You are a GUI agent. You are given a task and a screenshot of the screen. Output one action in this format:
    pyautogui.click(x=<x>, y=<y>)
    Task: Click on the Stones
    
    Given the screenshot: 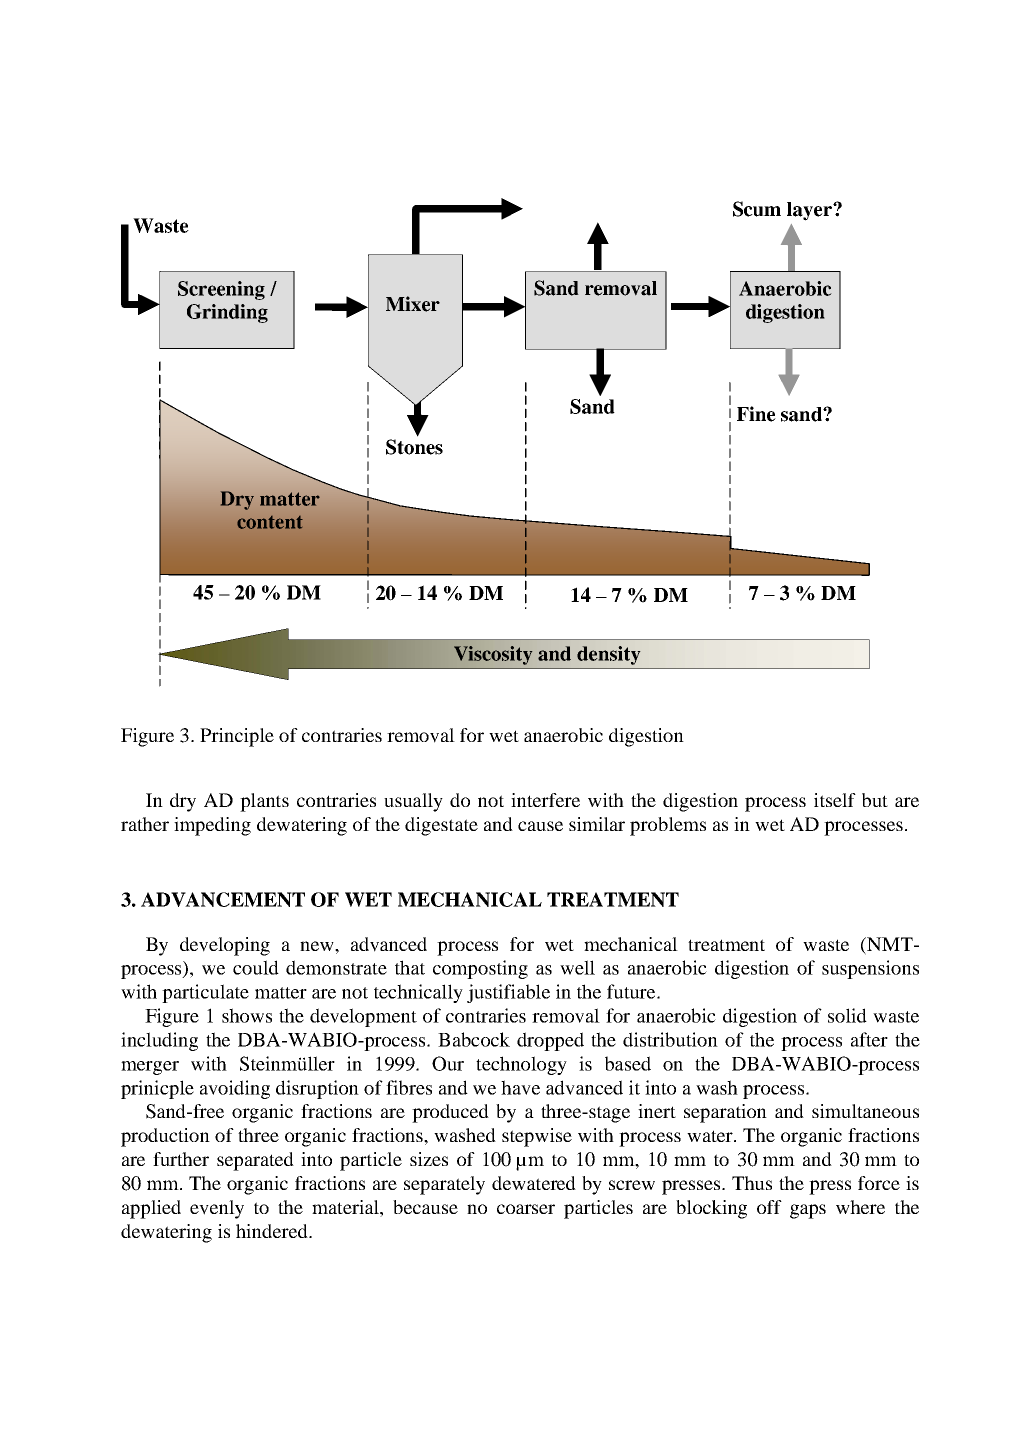 What is the action you would take?
    pyautogui.click(x=414, y=447)
